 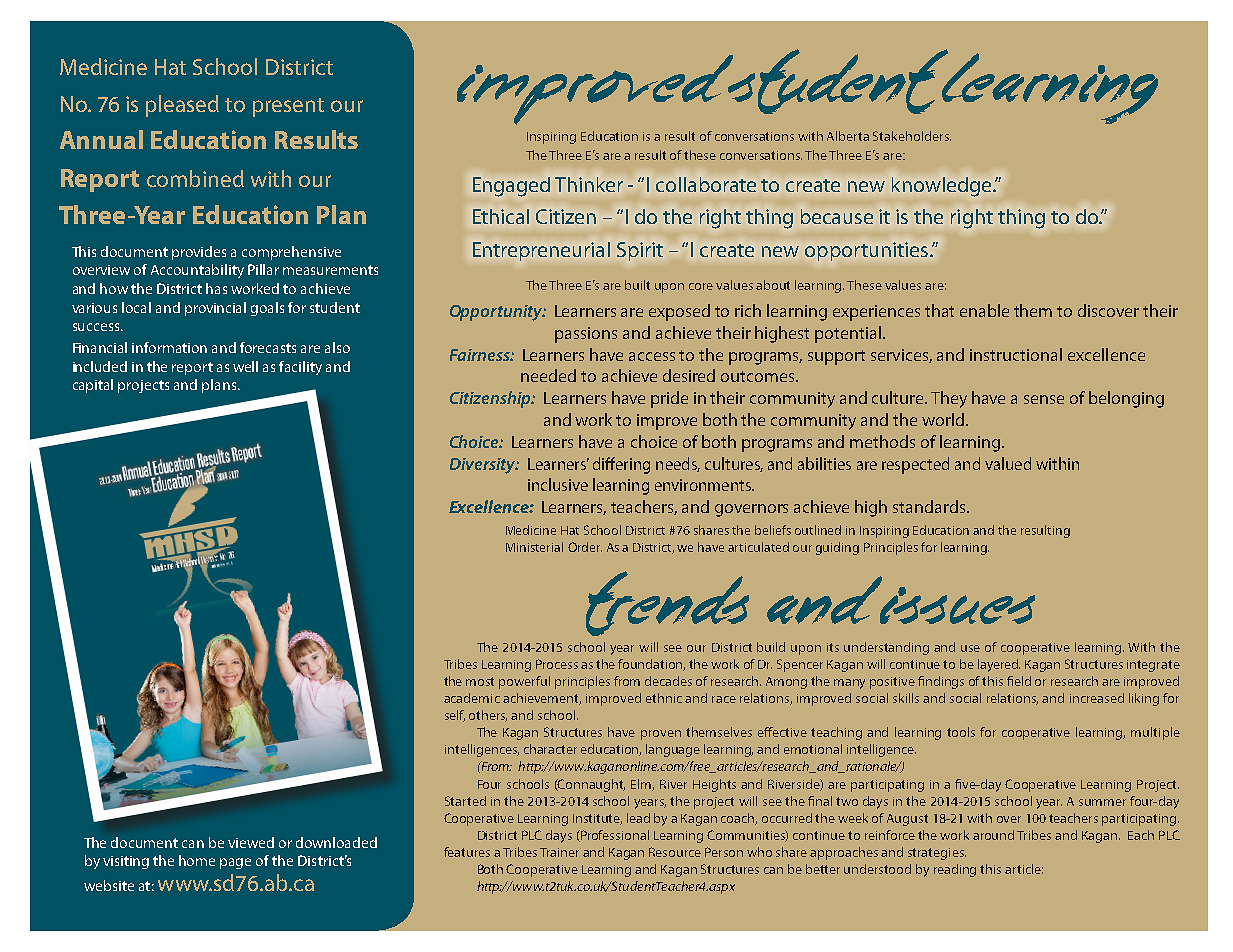 I want to click on Thinker, so click(x=589, y=184).
